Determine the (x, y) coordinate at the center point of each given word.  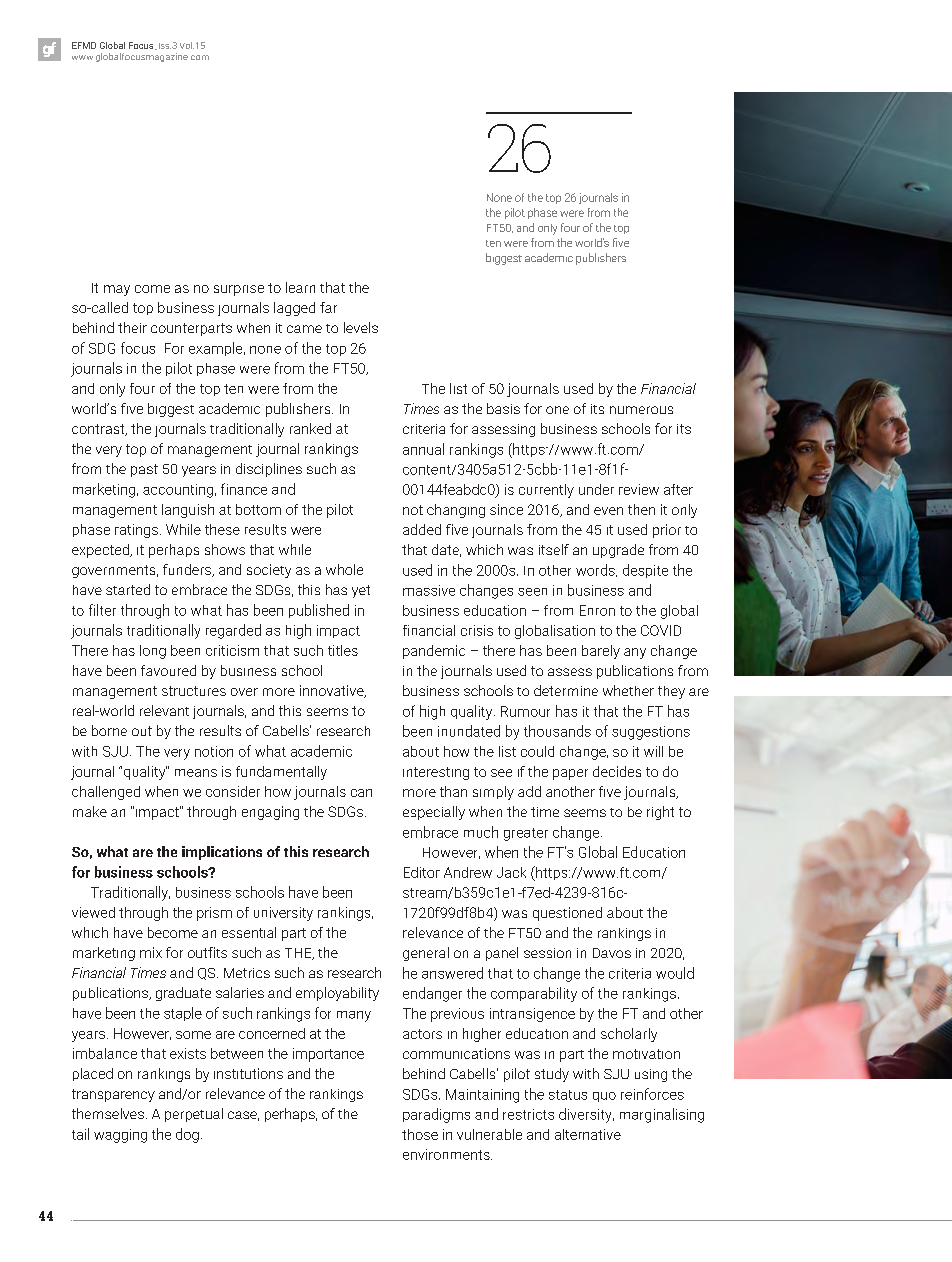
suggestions (651, 733)
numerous (641, 410)
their (132, 327)
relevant (164, 710)
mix (151, 952)
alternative (588, 1134)
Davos (612, 953)
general (426, 954)
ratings (136, 531)
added (422, 529)
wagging (120, 1136)
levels (361, 327)
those (420, 1134)
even (608, 511)
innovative (333, 691)
